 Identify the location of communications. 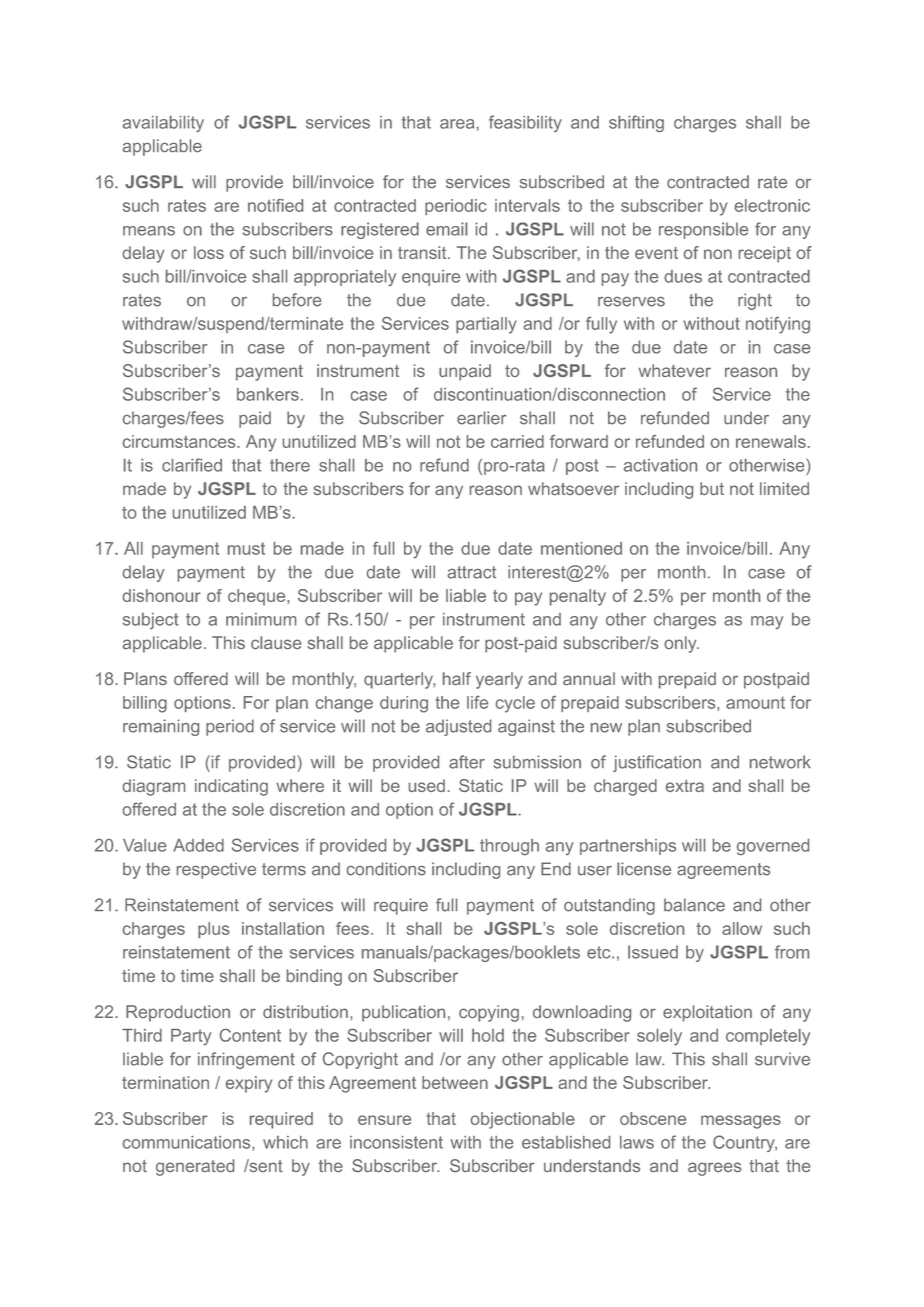
(188, 1143).
